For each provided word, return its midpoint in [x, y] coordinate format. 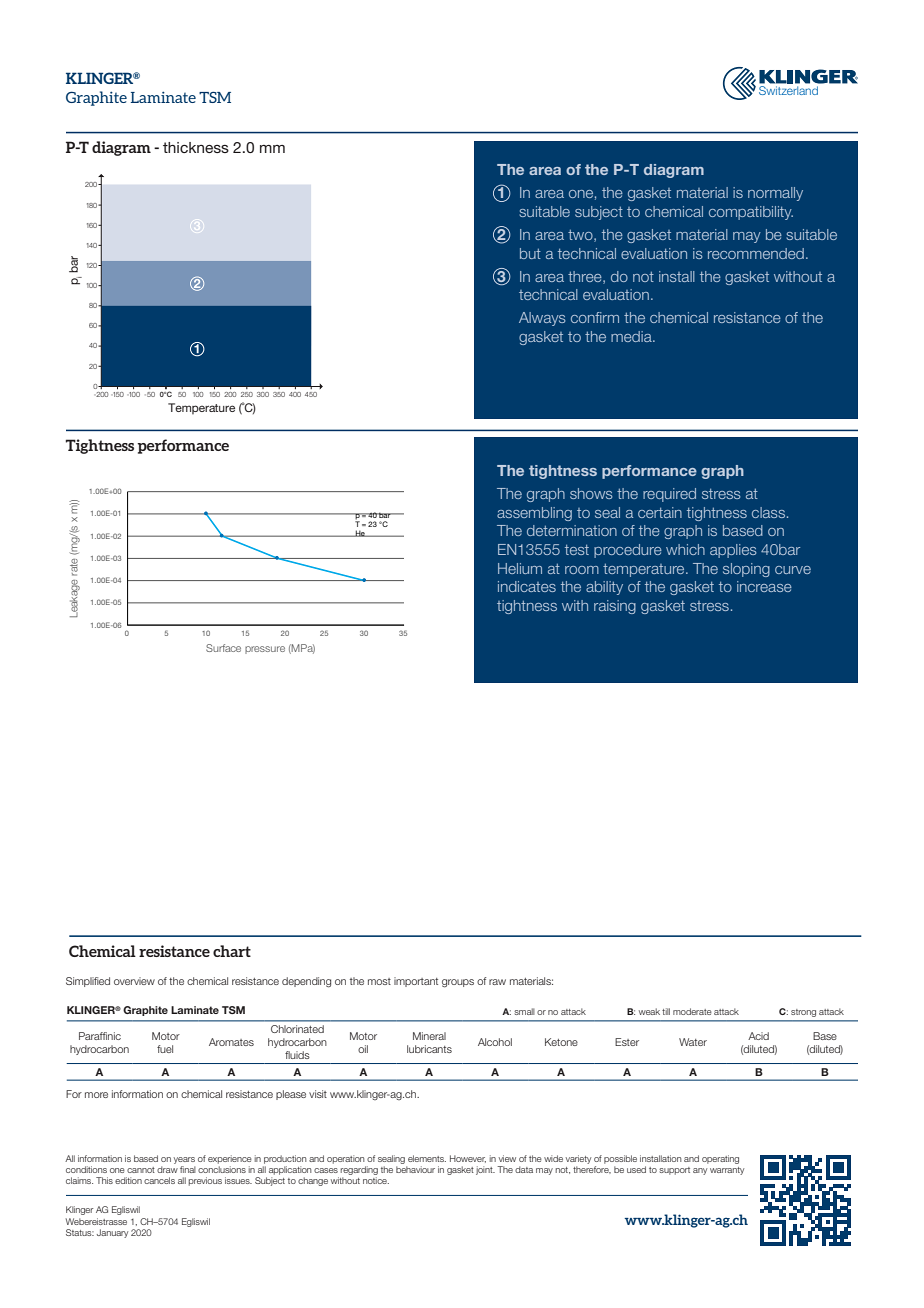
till [666, 1011]
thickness [196, 147]
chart [232, 951]
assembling [534, 514]
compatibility [751, 213]
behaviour [415, 1169]
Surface [223, 648]
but [530, 253]
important [416, 982]
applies [733, 551]
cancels [159, 1180]
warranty [727, 1171]
